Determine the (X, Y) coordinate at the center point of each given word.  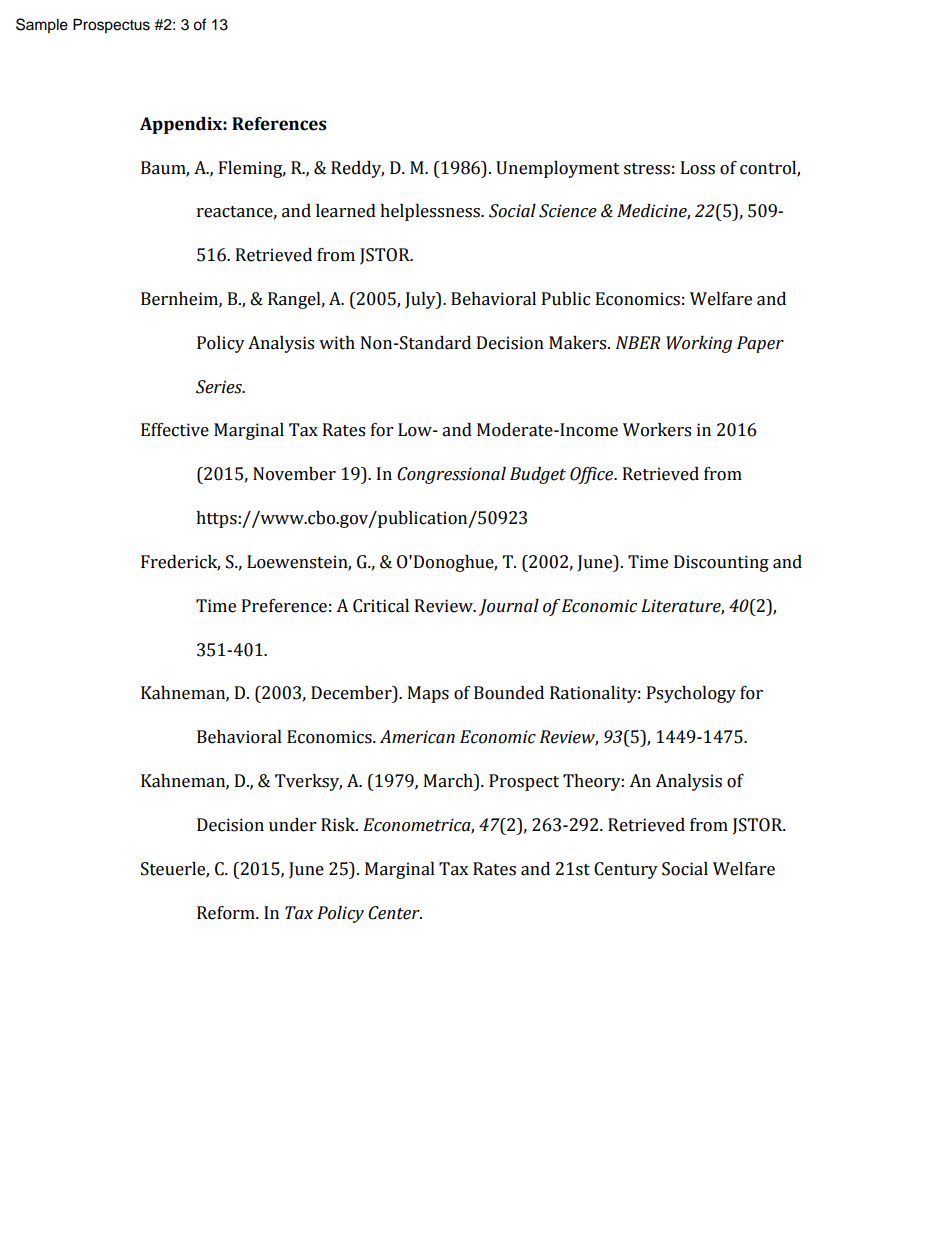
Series (220, 387)
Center (395, 913)
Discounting (721, 563)
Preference (284, 606)
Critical (381, 606)
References (279, 124)
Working (699, 344)
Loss (698, 168)
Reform (227, 913)
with (337, 343)
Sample (42, 25)
